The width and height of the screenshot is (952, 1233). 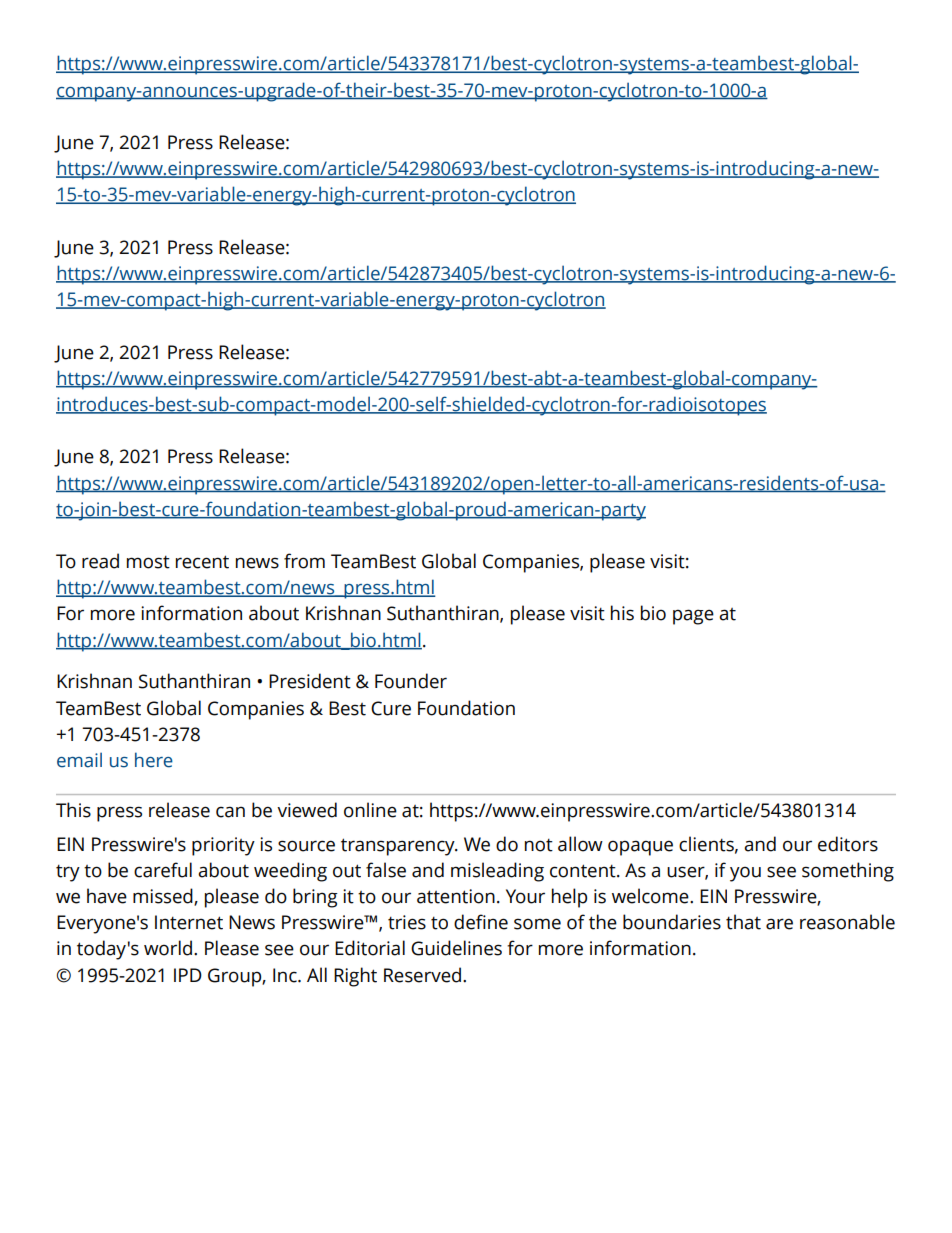 What do you see at coordinates (304, 561) in the screenshot?
I see `from` at bounding box center [304, 561].
